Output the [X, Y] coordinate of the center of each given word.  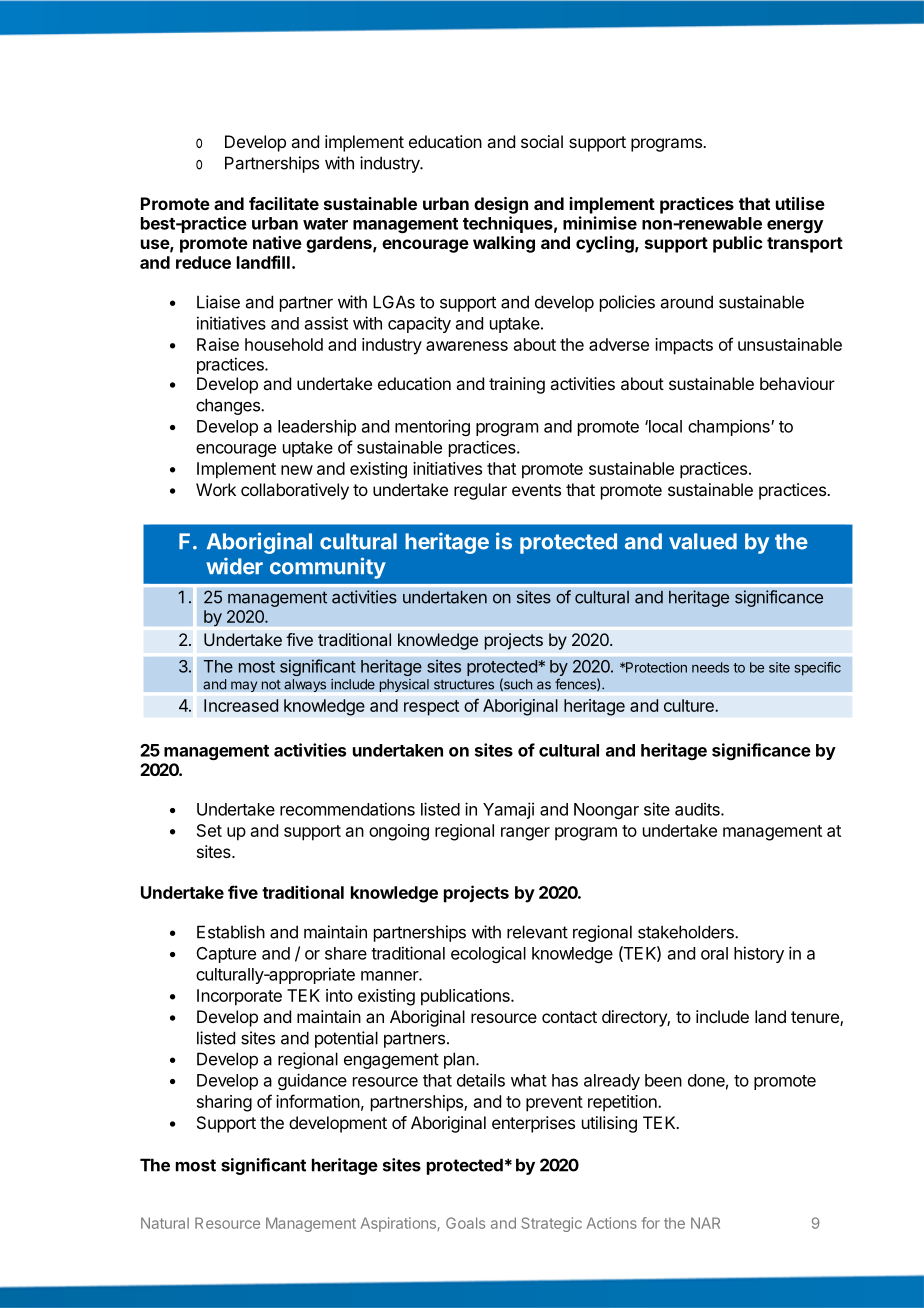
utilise [800, 203]
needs [710, 667]
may [244, 686]
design [501, 205]
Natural [165, 1223]
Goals [465, 1223]
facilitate [284, 203]
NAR [705, 1223]
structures [464, 684]
